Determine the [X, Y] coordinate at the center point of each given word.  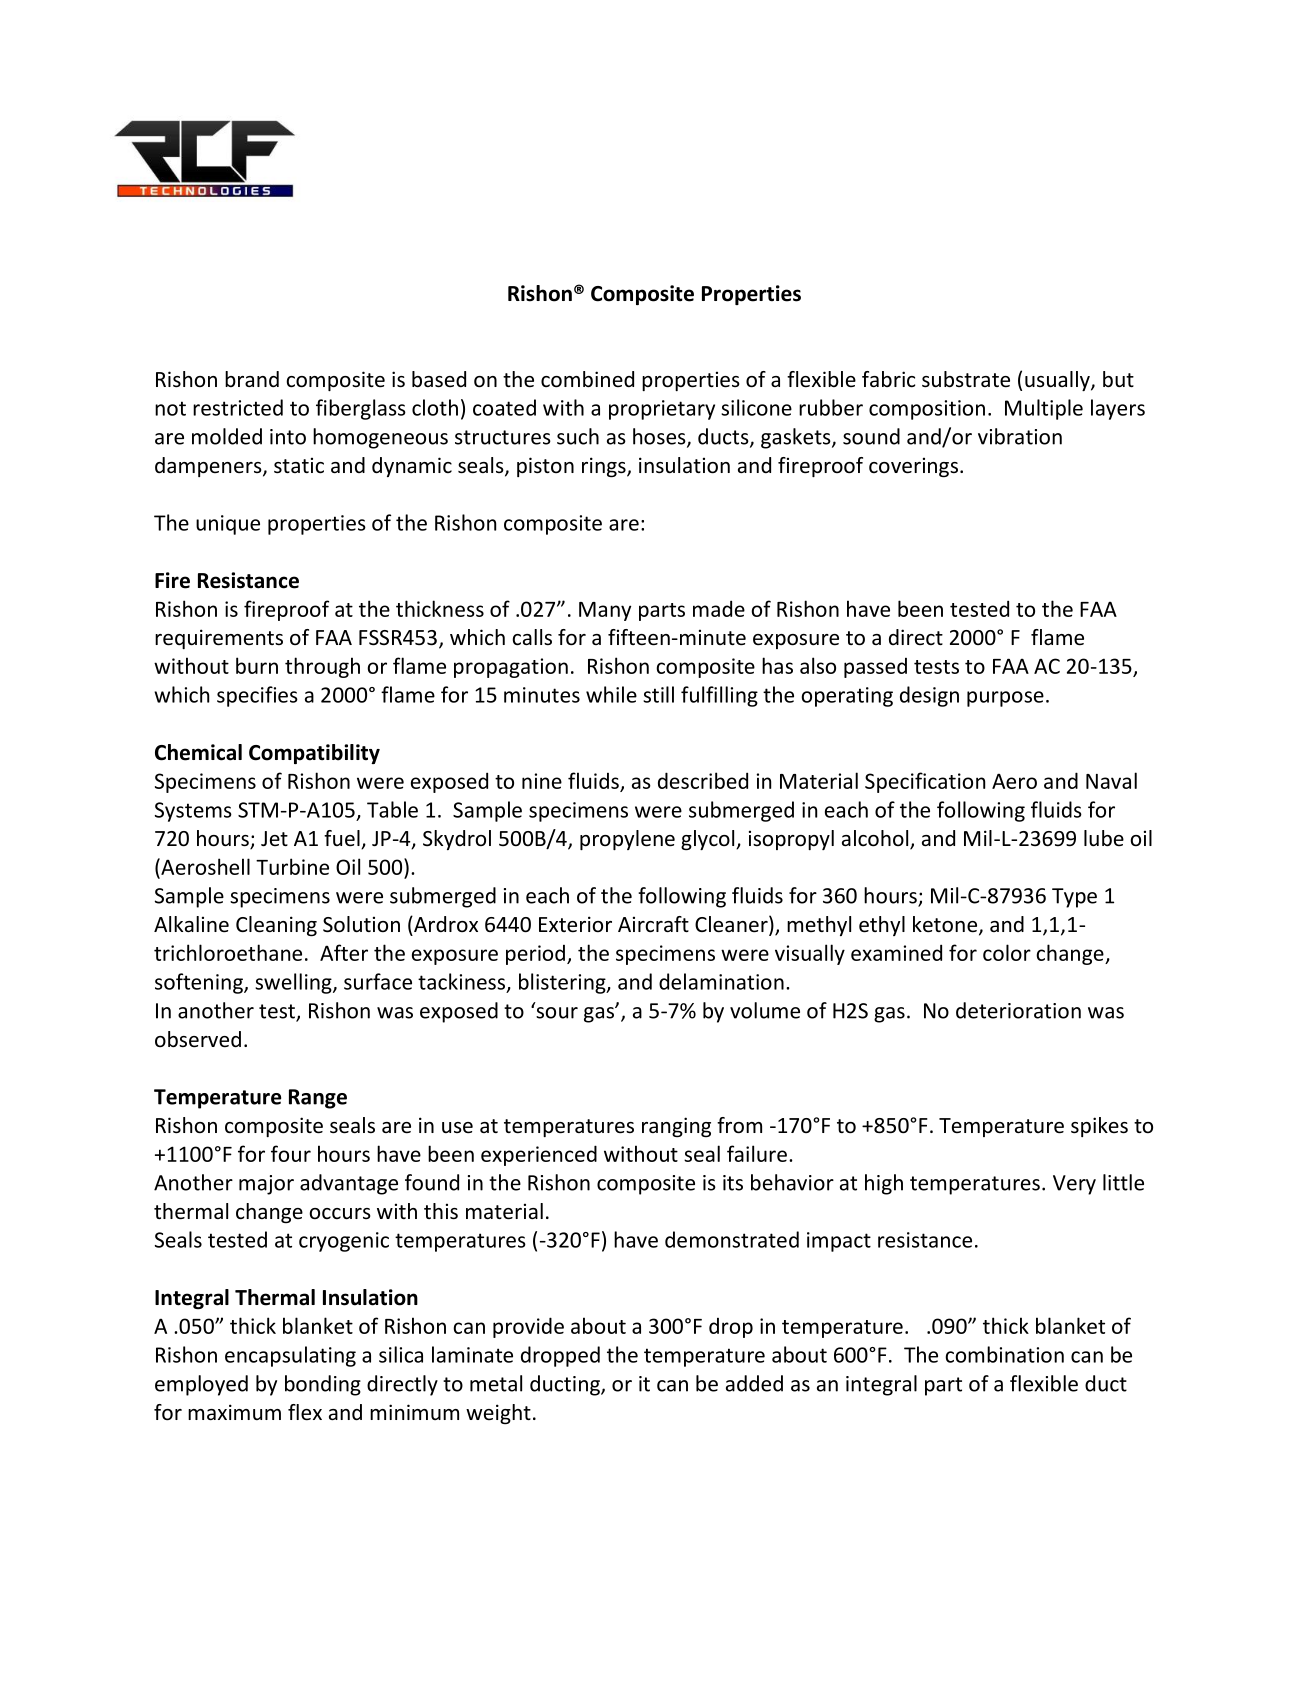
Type [1074, 898]
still [658, 694]
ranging [676, 1127]
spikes [1099, 1127]
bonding [323, 1385]
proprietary [662, 410]
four [291, 1153]
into [288, 437]
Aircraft [653, 924]
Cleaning [276, 926]
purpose [1005, 699]
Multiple [1044, 409]
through [322, 667]
